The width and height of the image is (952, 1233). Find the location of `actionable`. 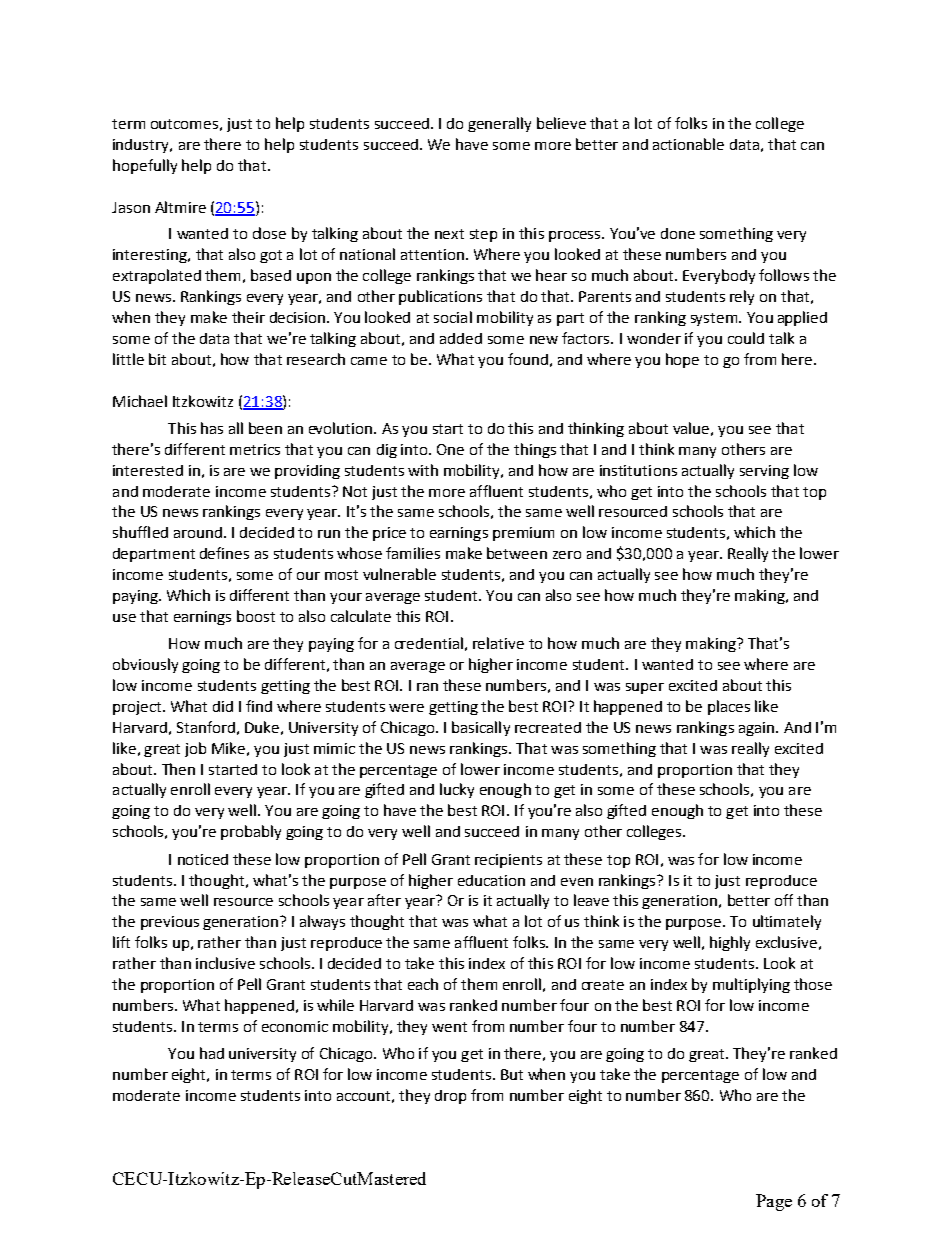

actionable is located at coordinates (688, 144).
